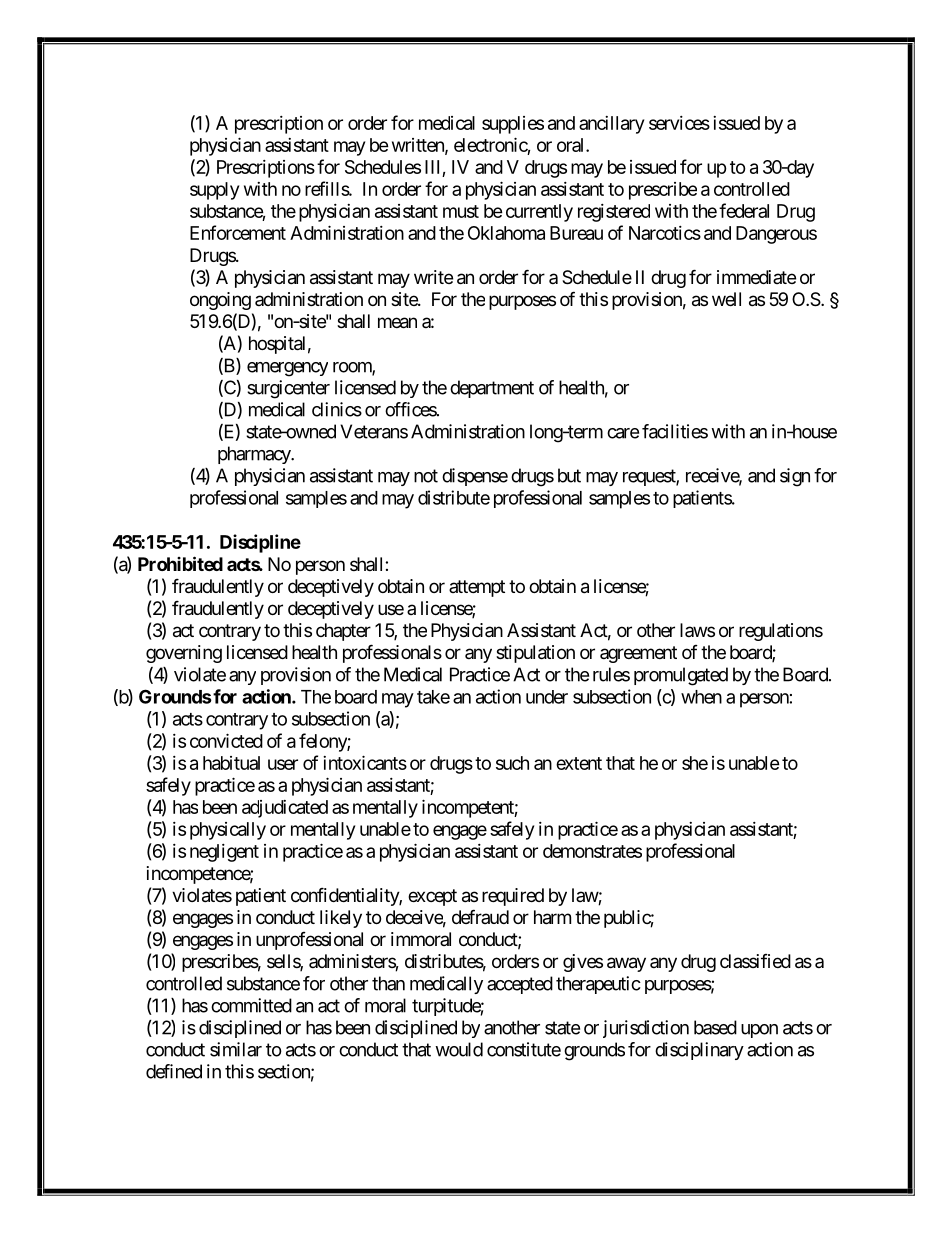 The height and width of the image is (1233, 952). Describe the element at coordinates (492, 389) in the image. I see `department` at that location.
